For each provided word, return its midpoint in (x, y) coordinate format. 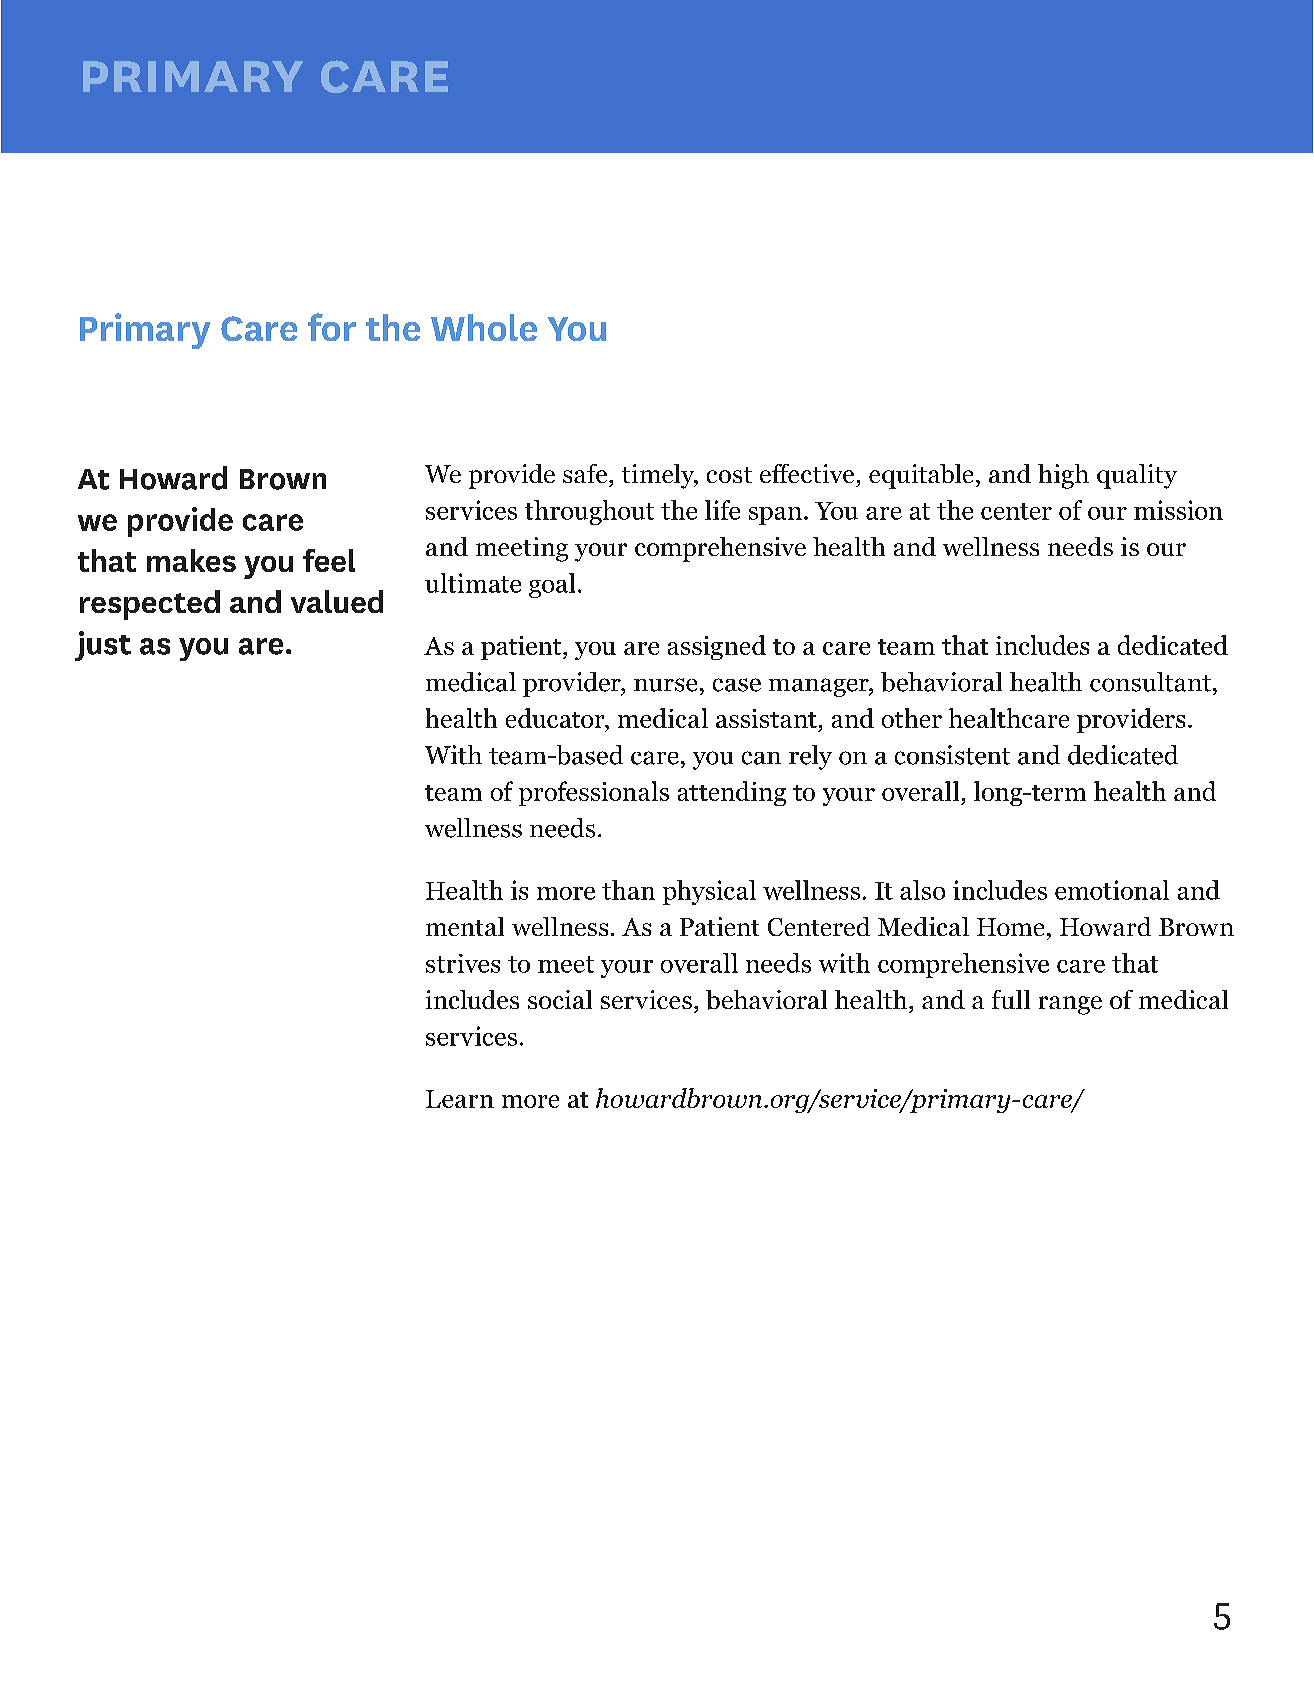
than (628, 890)
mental (465, 926)
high (1063, 476)
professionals (594, 793)
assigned (717, 647)
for (332, 327)
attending (732, 793)
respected (150, 605)
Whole (484, 327)
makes (191, 560)
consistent (952, 755)
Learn (460, 1099)
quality (1137, 476)
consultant (1150, 682)
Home (1010, 927)
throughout (589, 512)
